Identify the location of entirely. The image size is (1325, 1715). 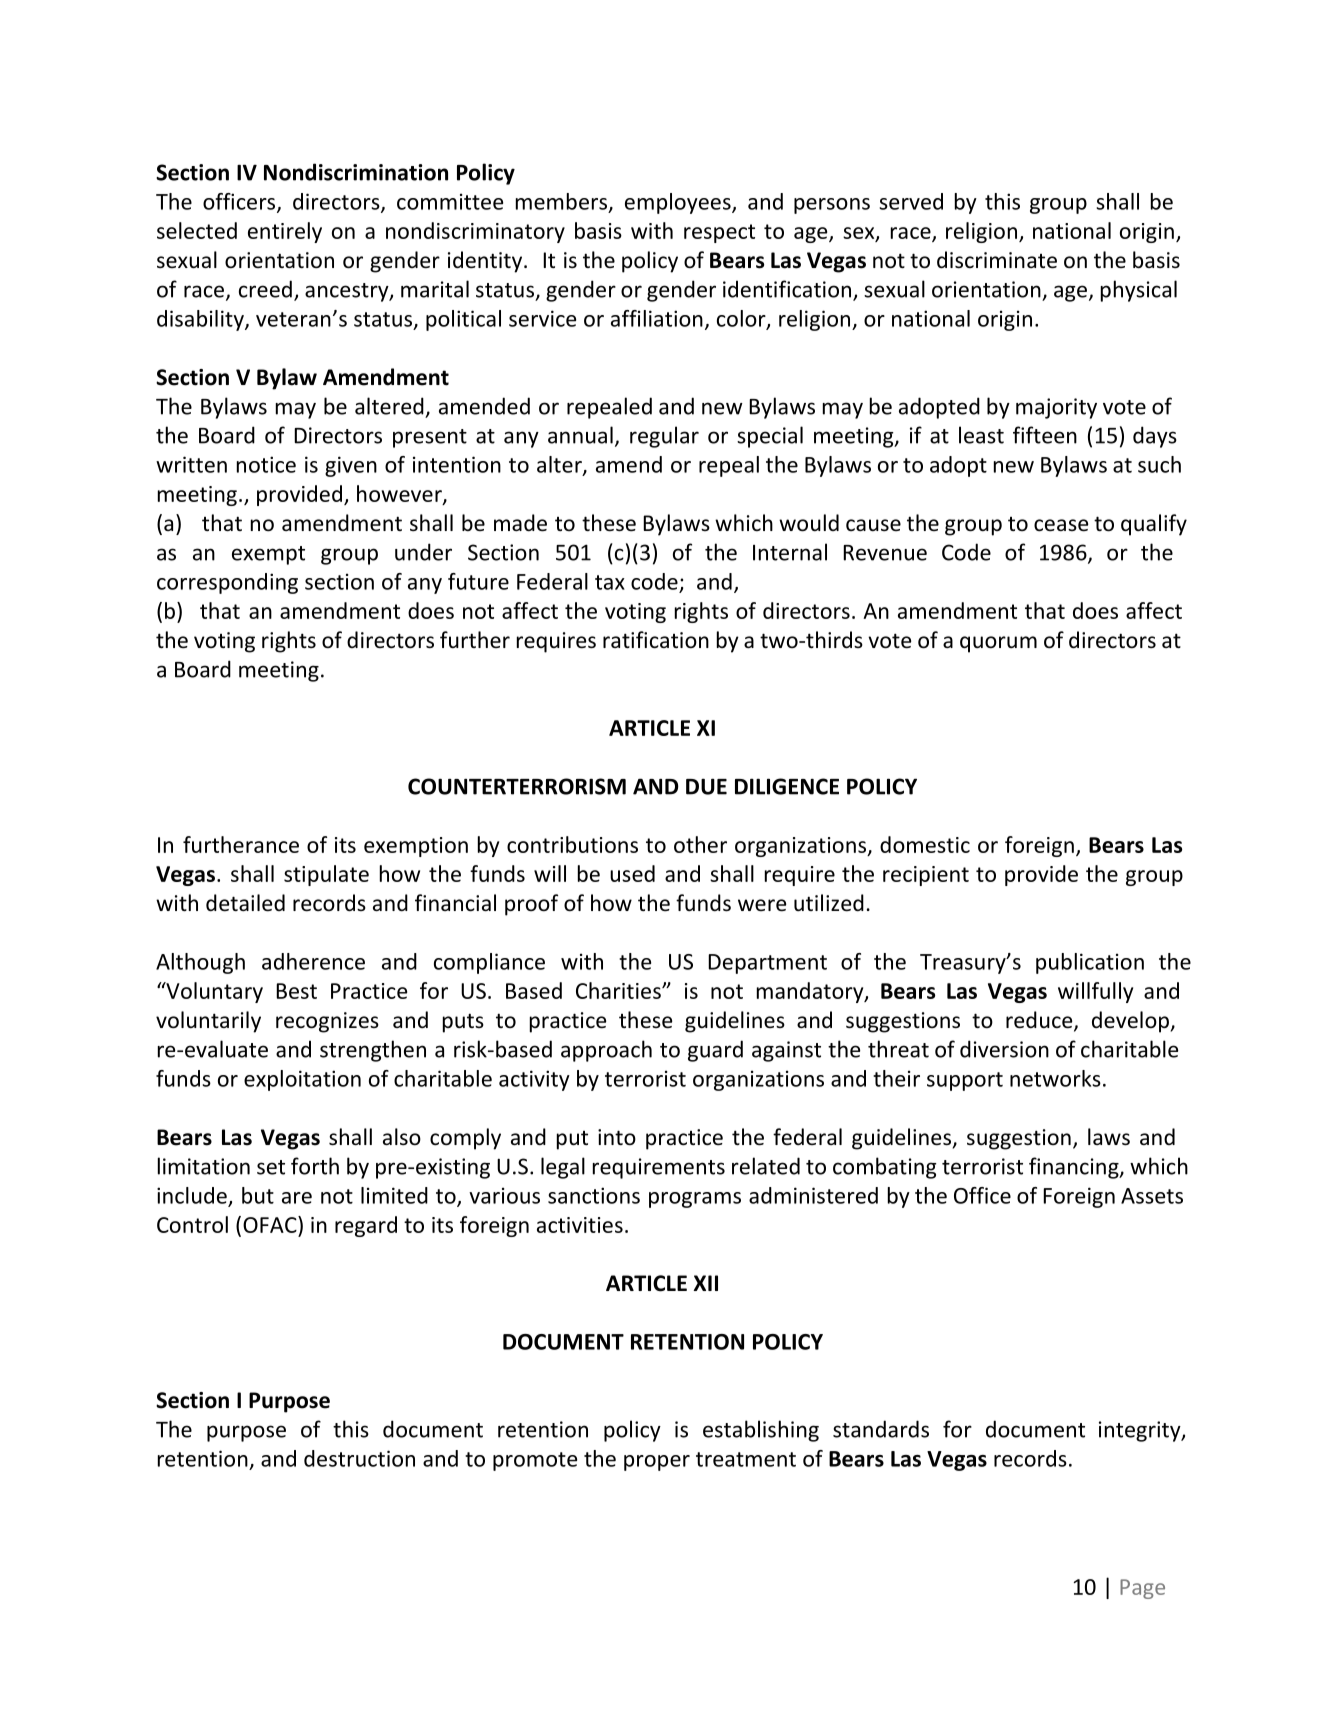
(285, 232).
